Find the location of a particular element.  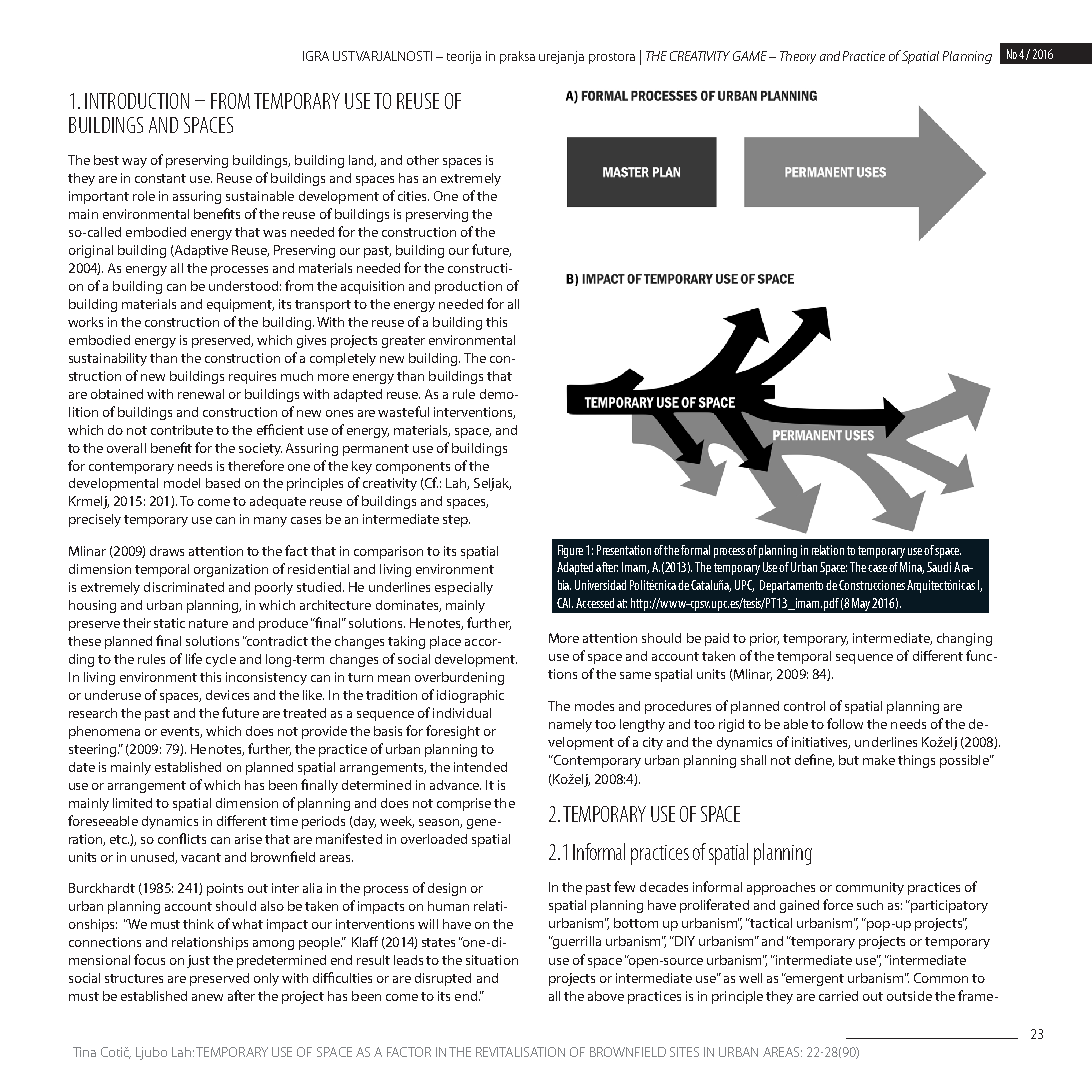

above is located at coordinates (606, 996).
